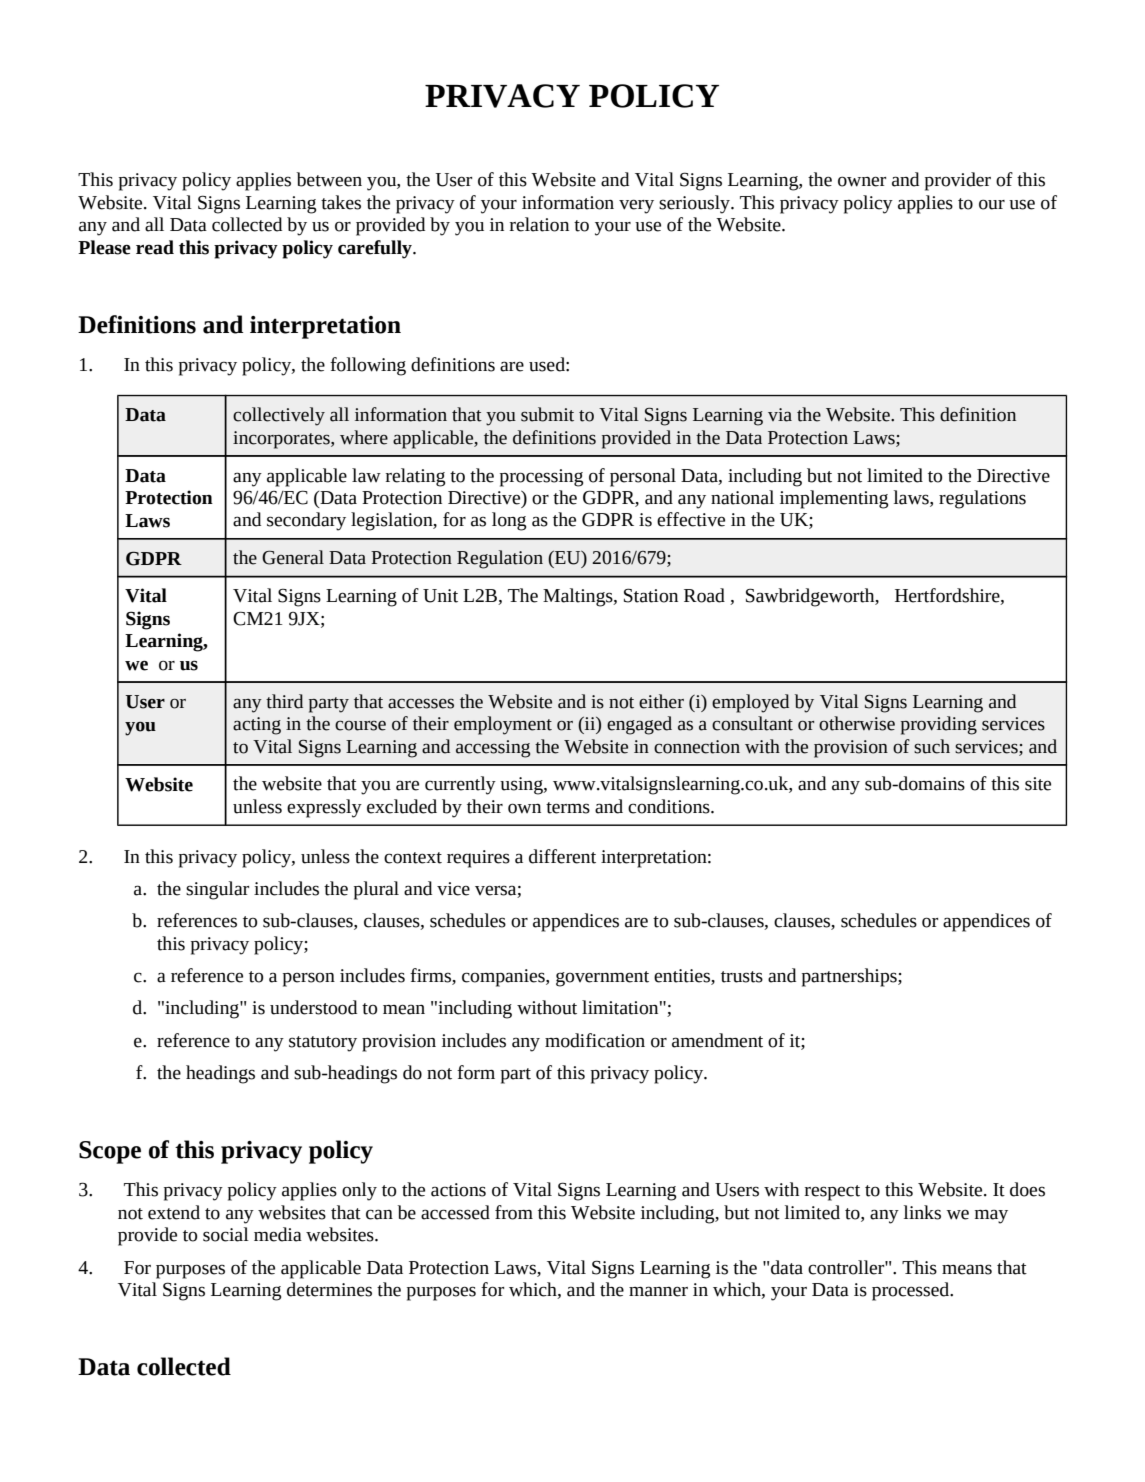 The height and width of the screenshot is (1482, 1145). I want to click on social, so click(226, 1234).
